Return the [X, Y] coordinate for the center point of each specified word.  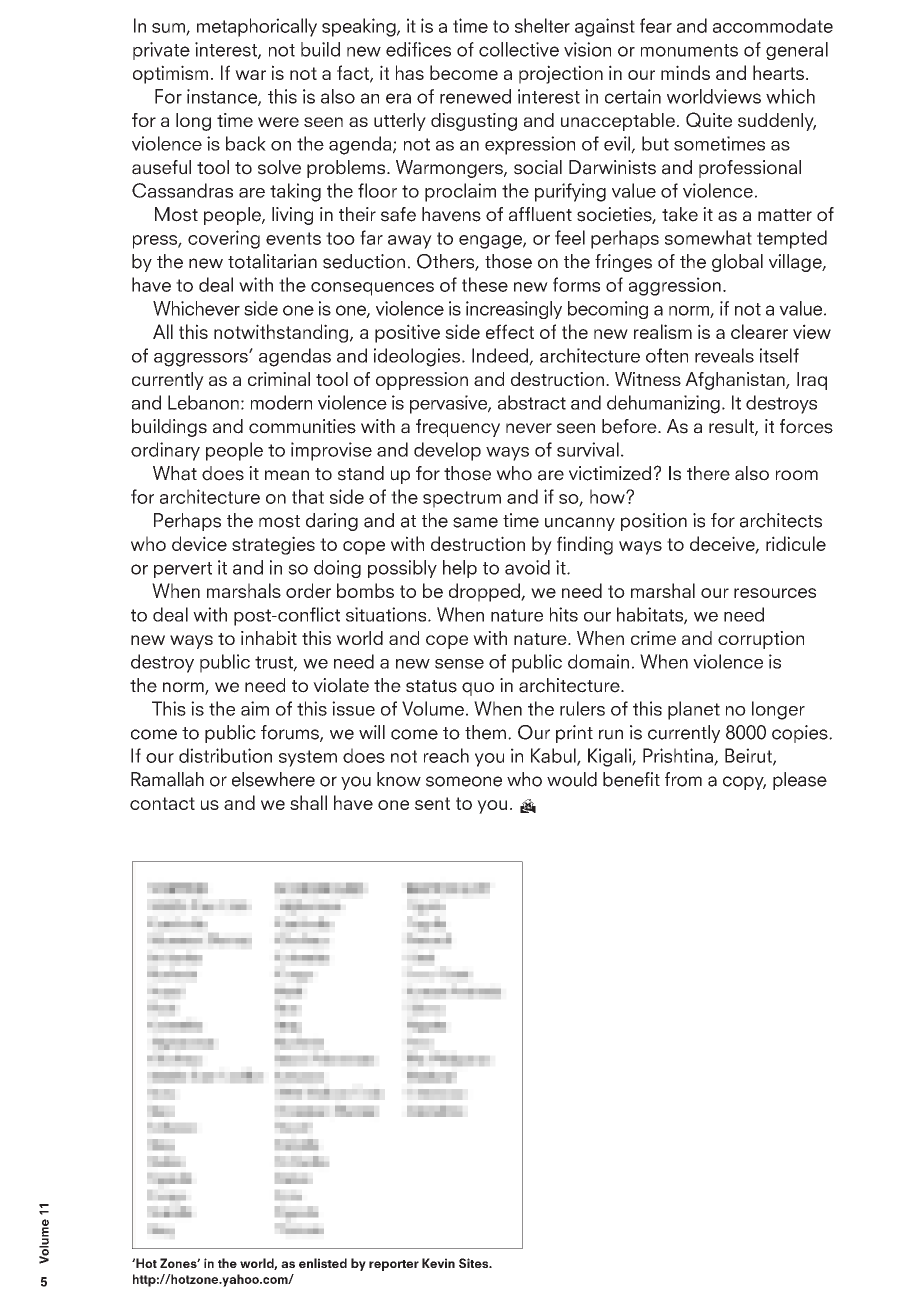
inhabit [269, 638]
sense [459, 664]
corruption [761, 640]
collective [519, 49]
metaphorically [257, 27]
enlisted [323, 1263]
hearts [778, 72]
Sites [475, 1263]
